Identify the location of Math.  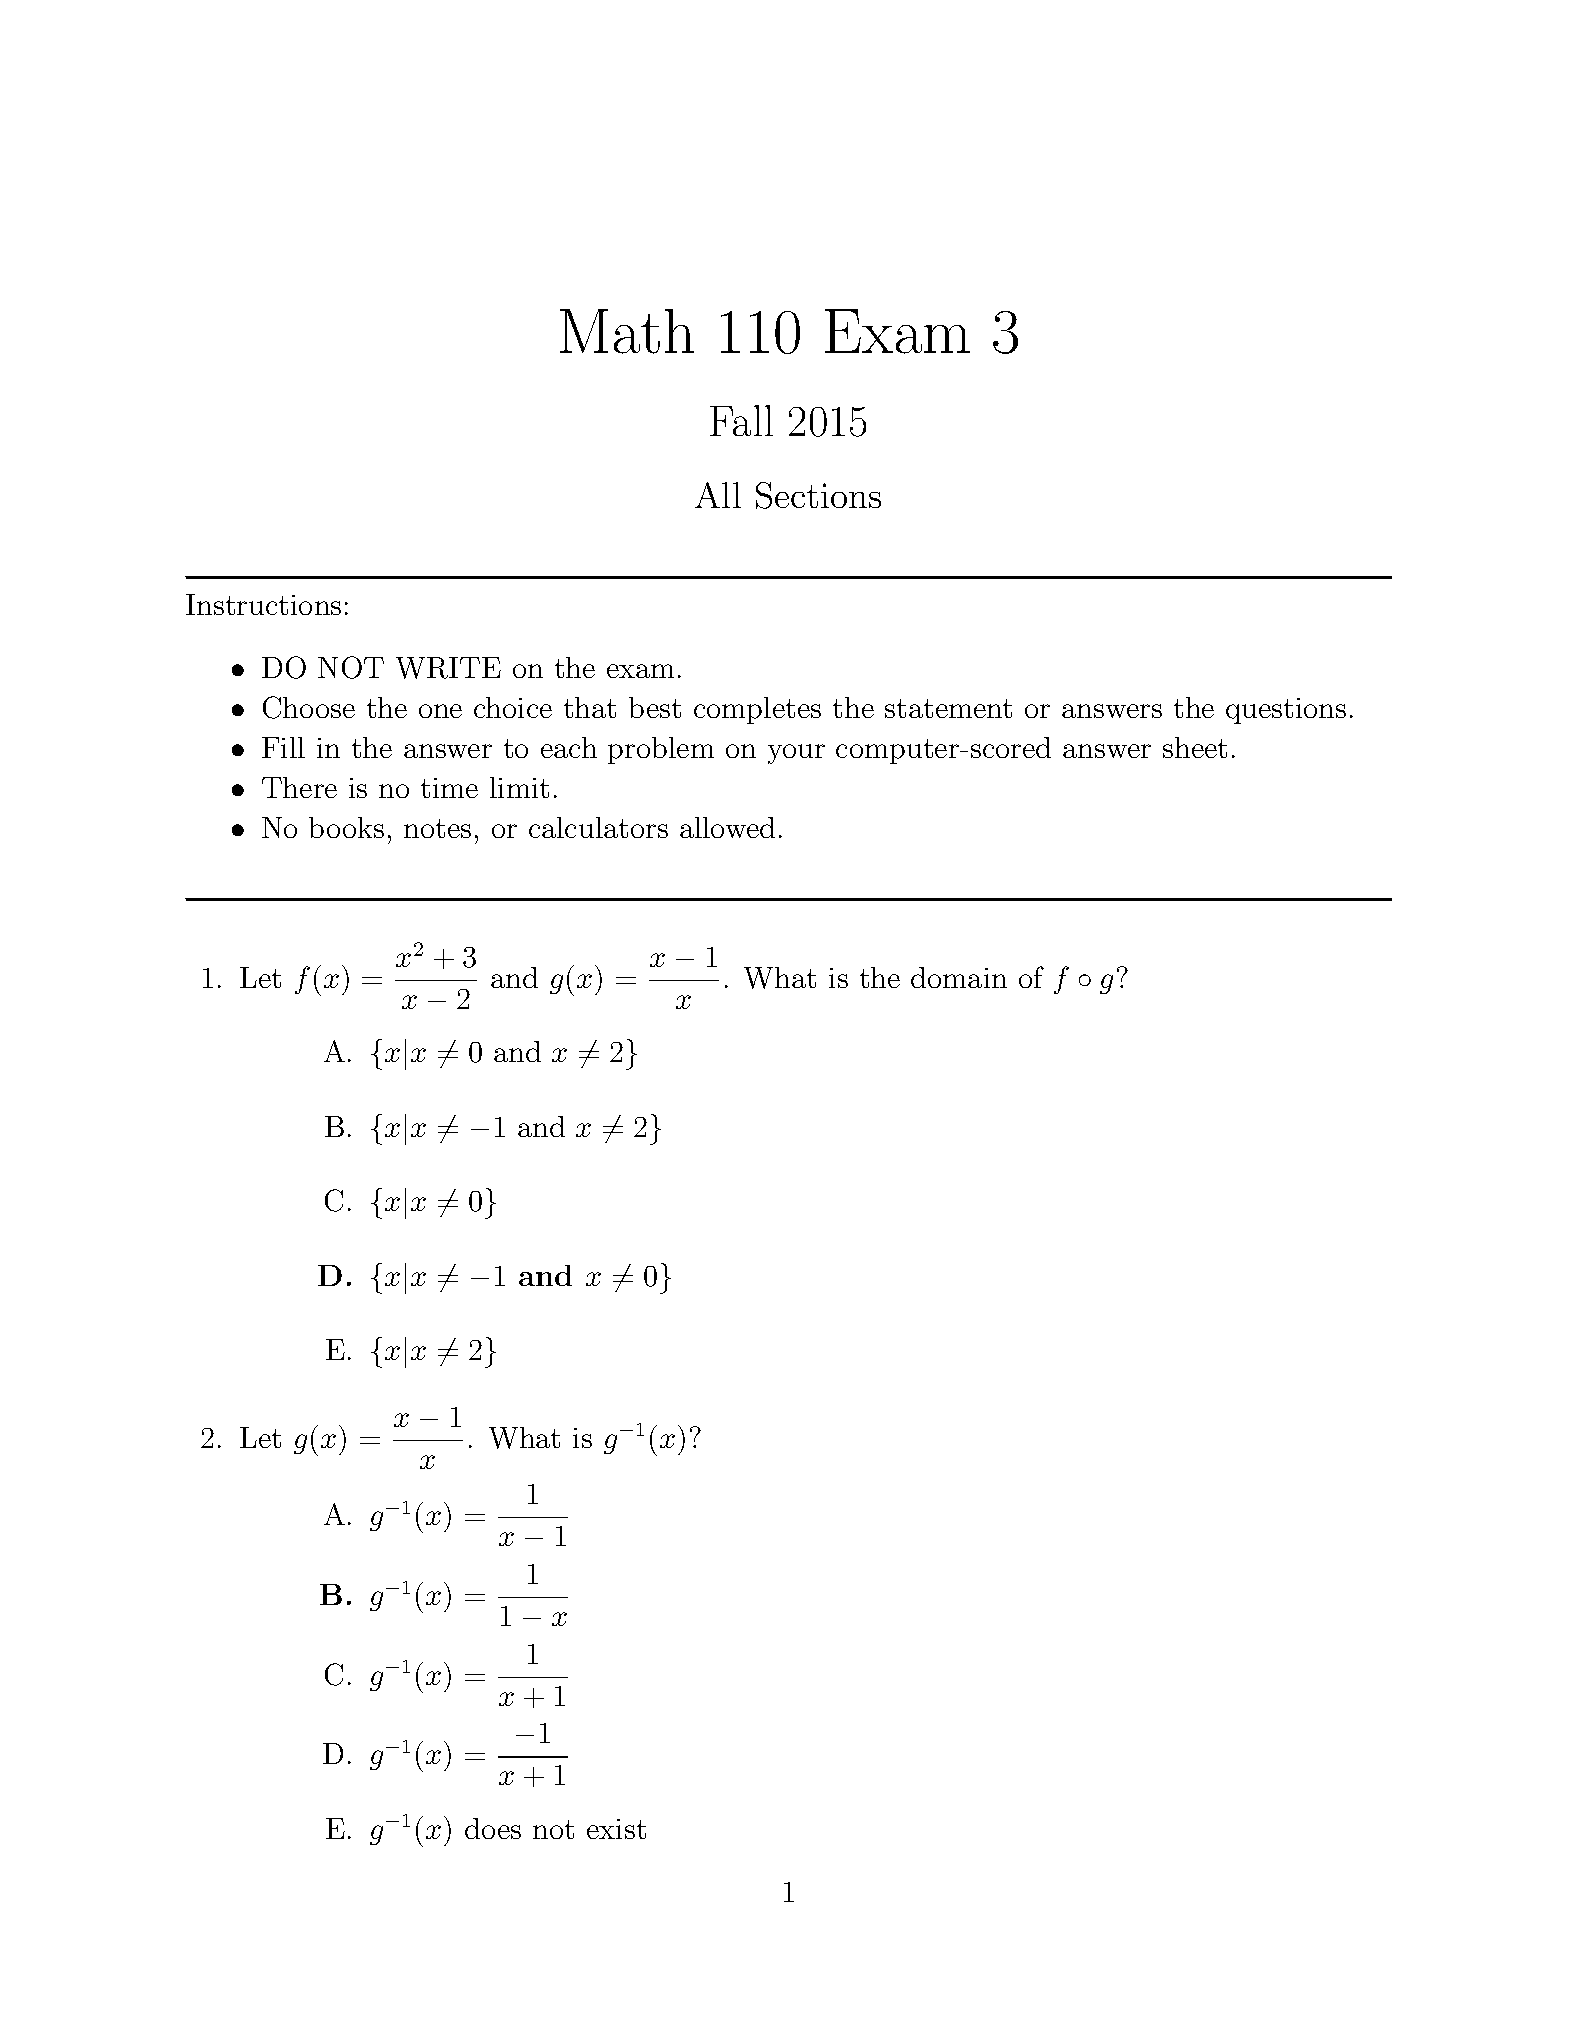
(627, 331).
